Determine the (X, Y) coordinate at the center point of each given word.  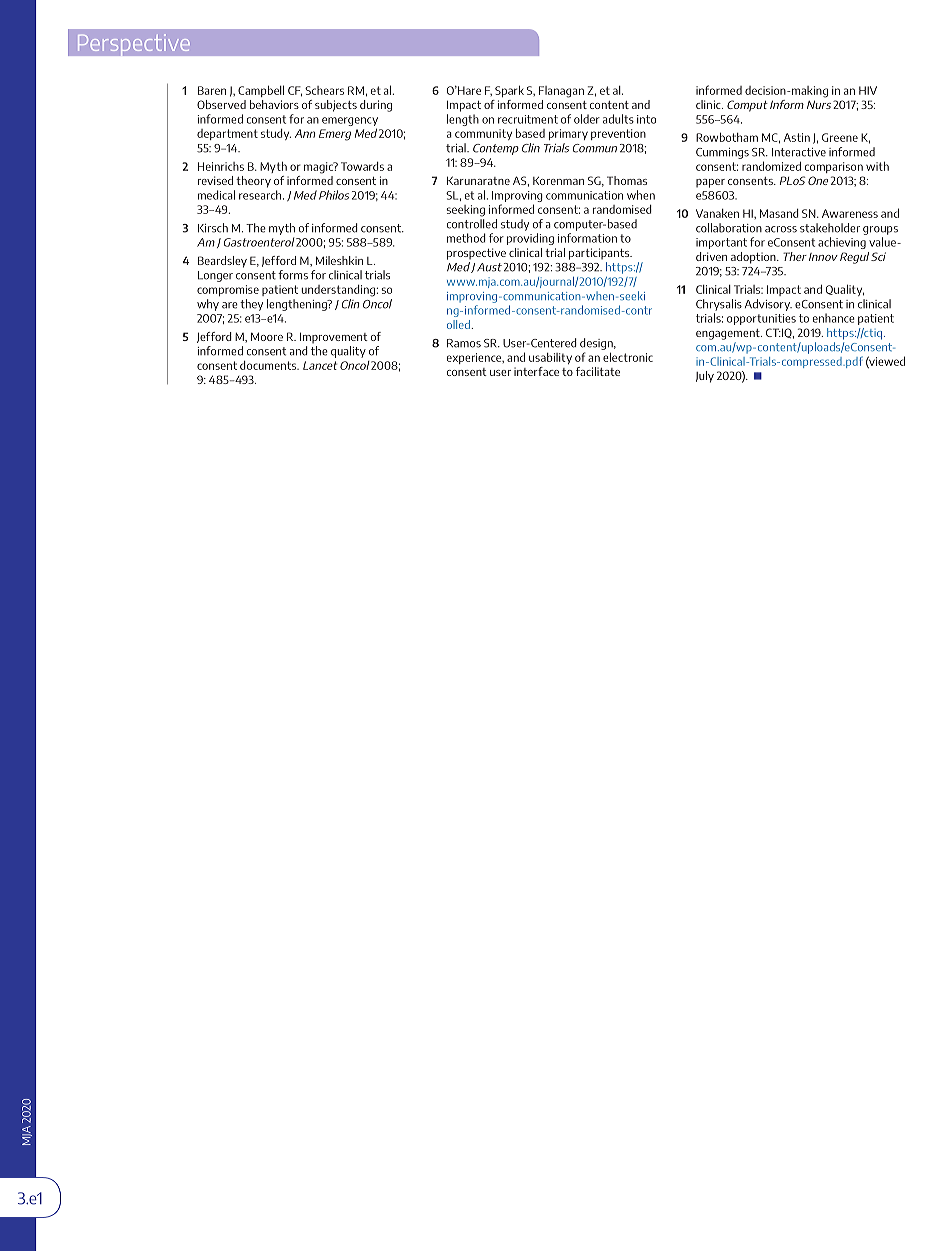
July (705, 377)
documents (269, 365)
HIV (868, 90)
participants (600, 254)
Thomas (627, 180)
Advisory (768, 305)
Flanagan (561, 92)
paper (710, 183)
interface (536, 371)
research (261, 195)
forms (293, 275)
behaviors (274, 104)
